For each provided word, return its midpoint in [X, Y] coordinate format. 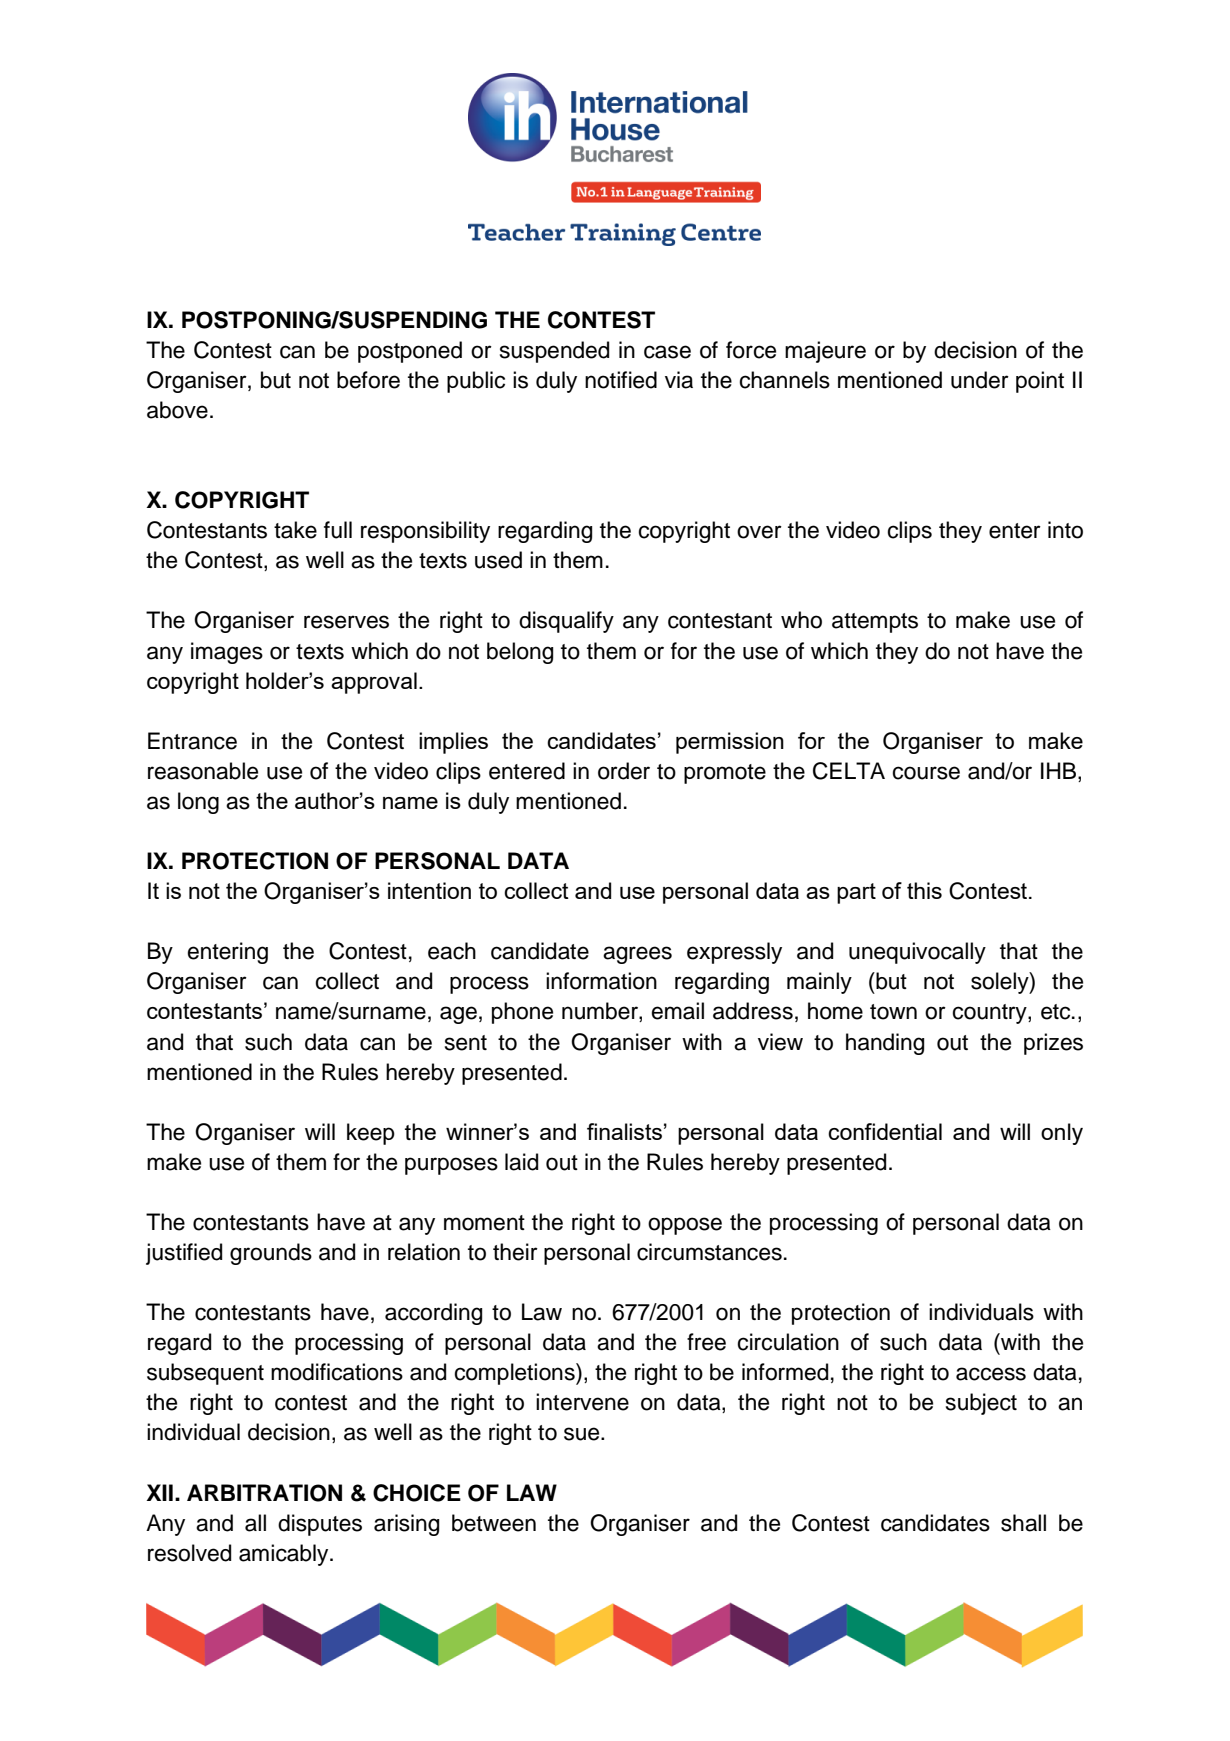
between [494, 1523]
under [980, 380]
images [227, 653]
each [452, 951]
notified [621, 380]
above [177, 410]
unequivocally [917, 953]
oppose [685, 1226]
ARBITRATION [264, 1493]
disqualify [566, 622]
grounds [271, 1254]
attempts [875, 623]
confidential [885, 1131]
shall [1023, 1523]
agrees [637, 955]
